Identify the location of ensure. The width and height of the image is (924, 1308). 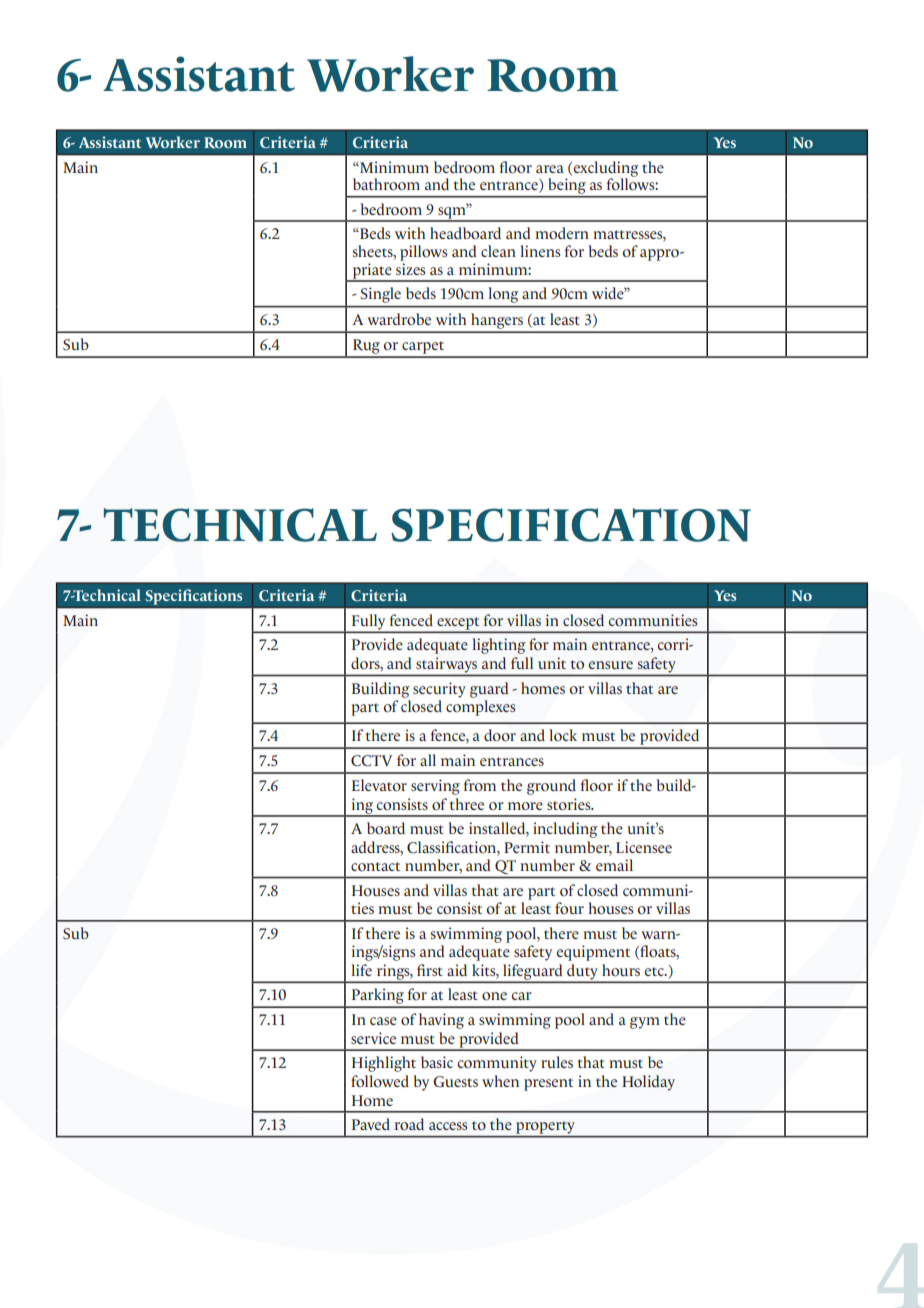
(611, 665).
